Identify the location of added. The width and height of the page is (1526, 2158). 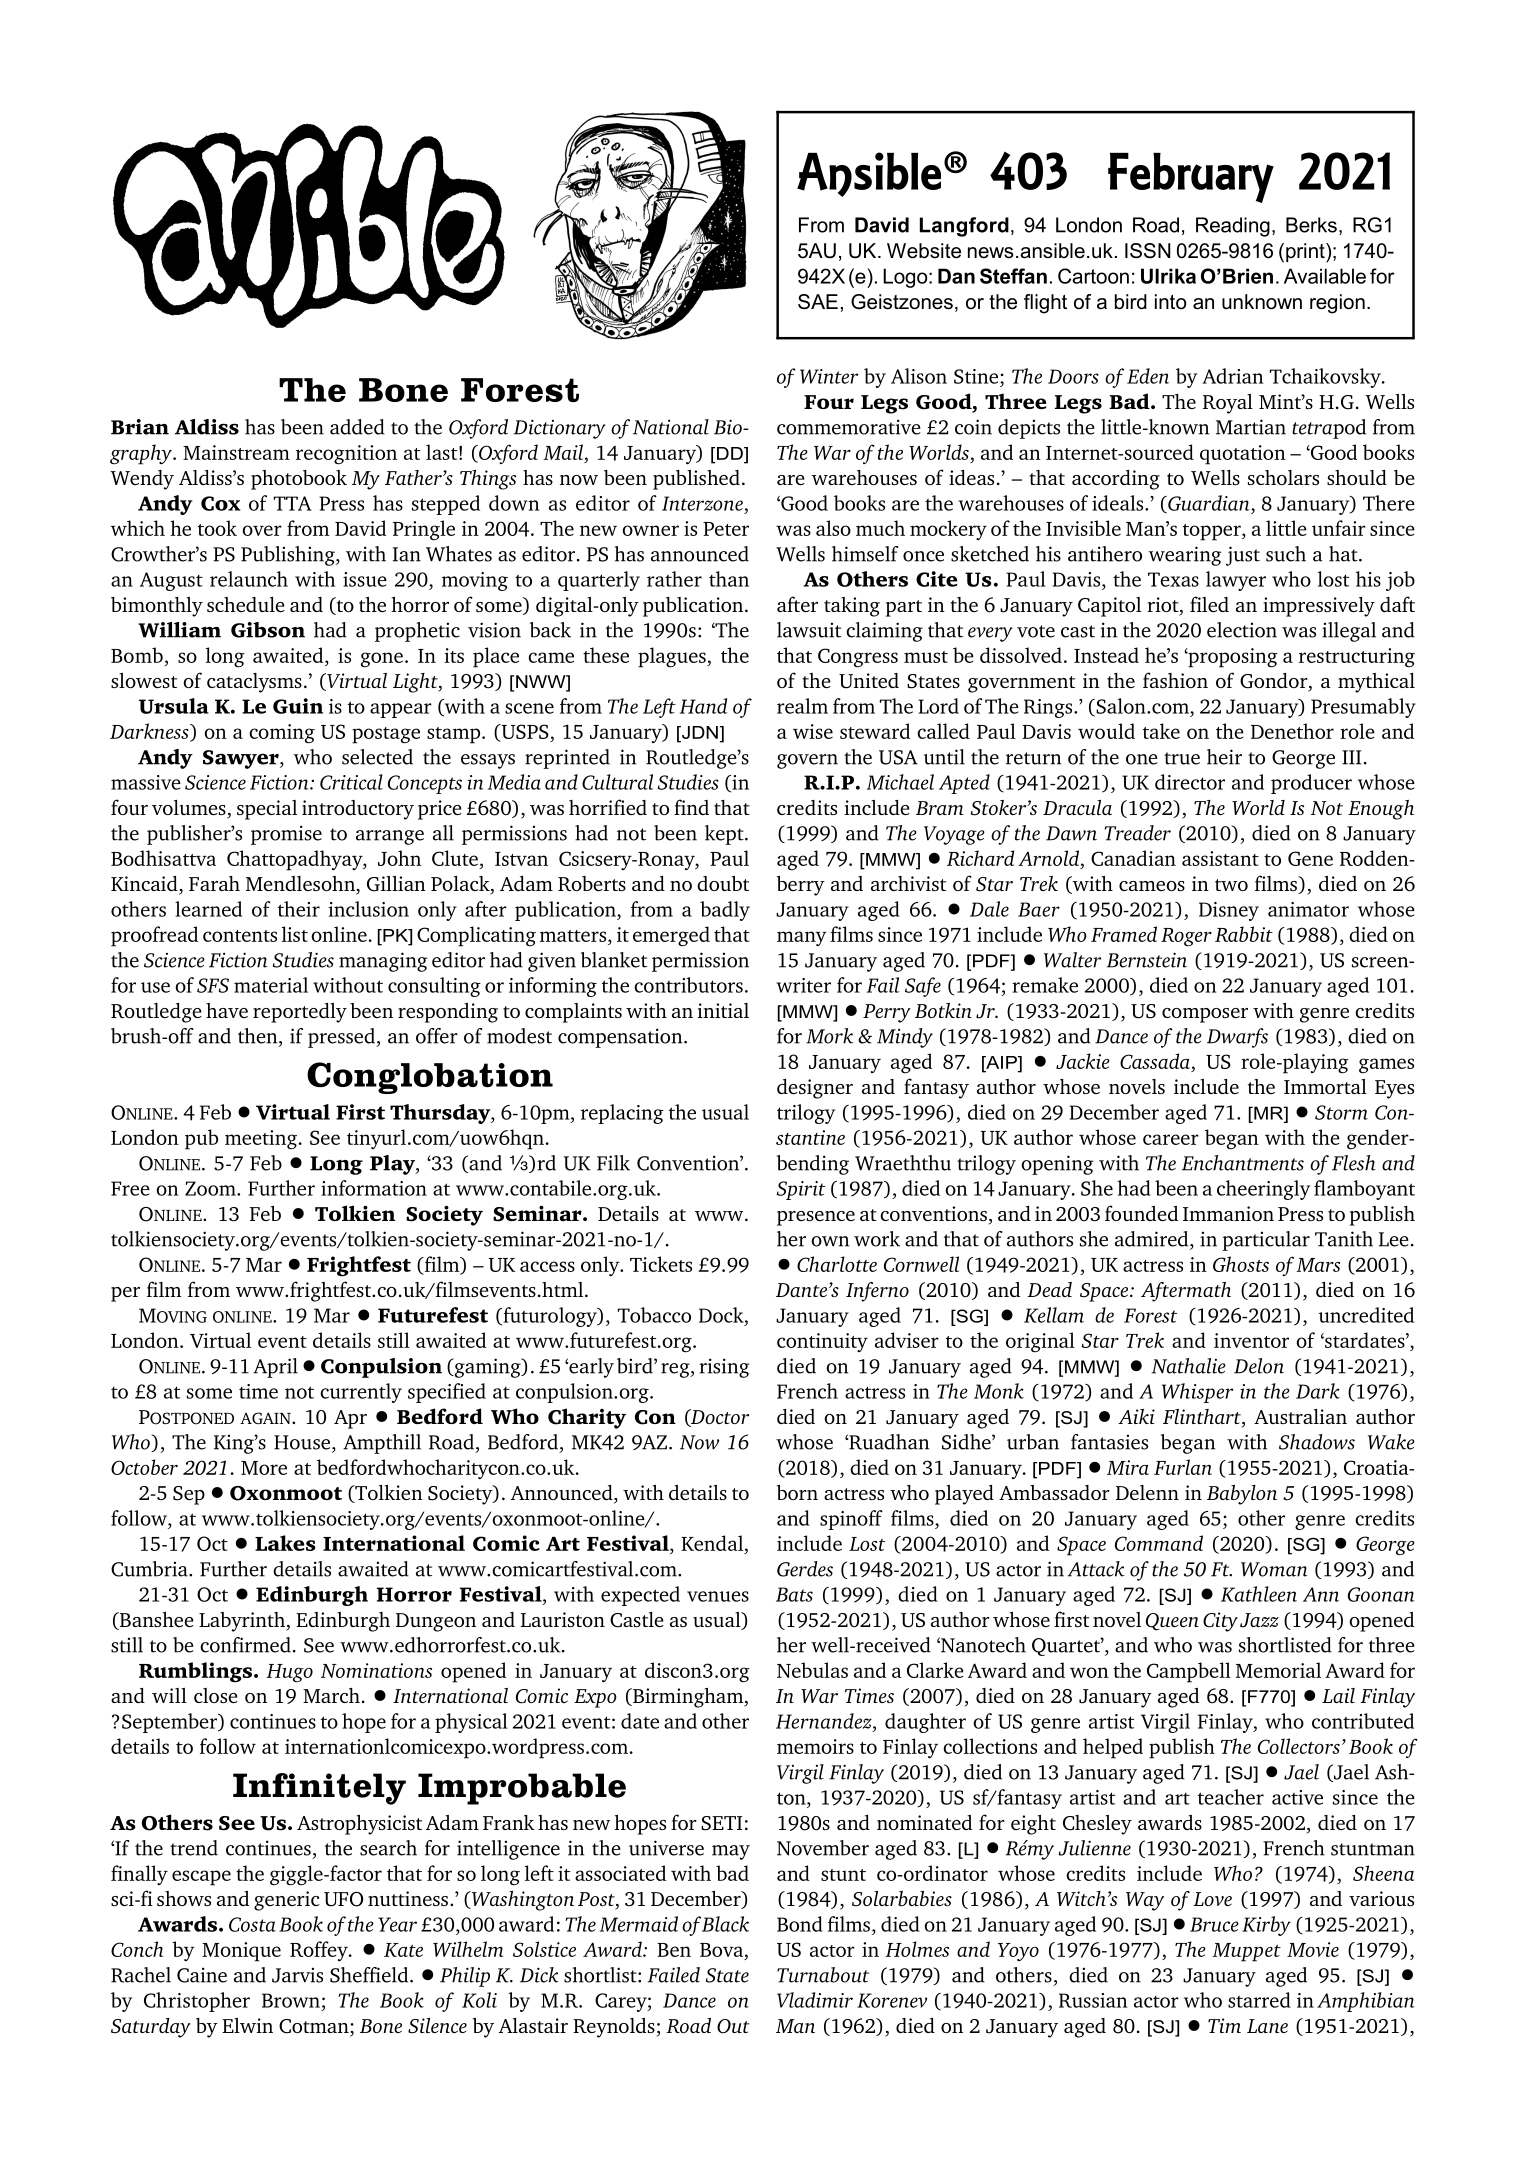
(357, 427).
